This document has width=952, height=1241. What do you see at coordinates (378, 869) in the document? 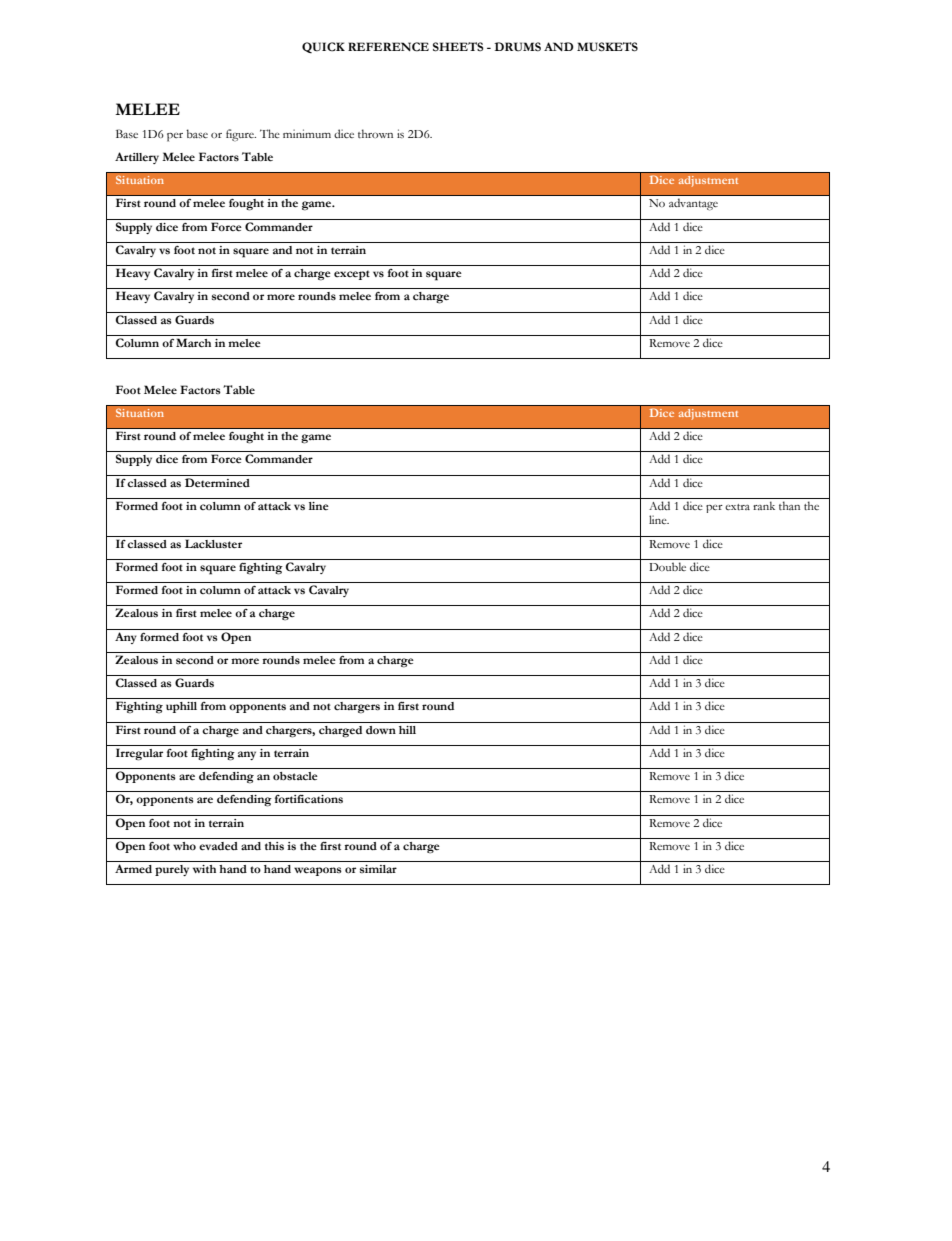
I see `similar` at bounding box center [378, 869].
